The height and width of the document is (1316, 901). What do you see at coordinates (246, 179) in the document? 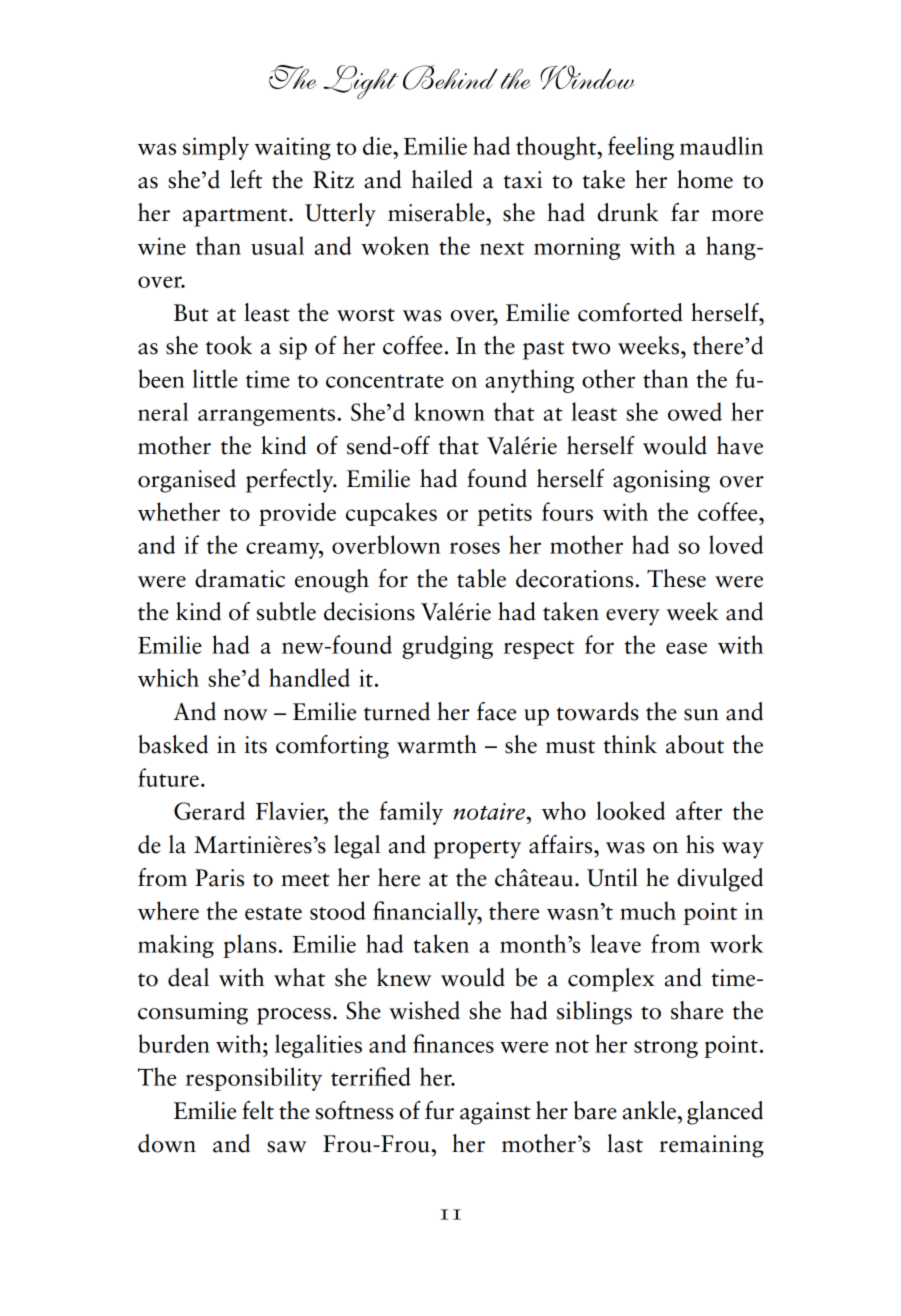
I see `left` at bounding box center [246, 179].
